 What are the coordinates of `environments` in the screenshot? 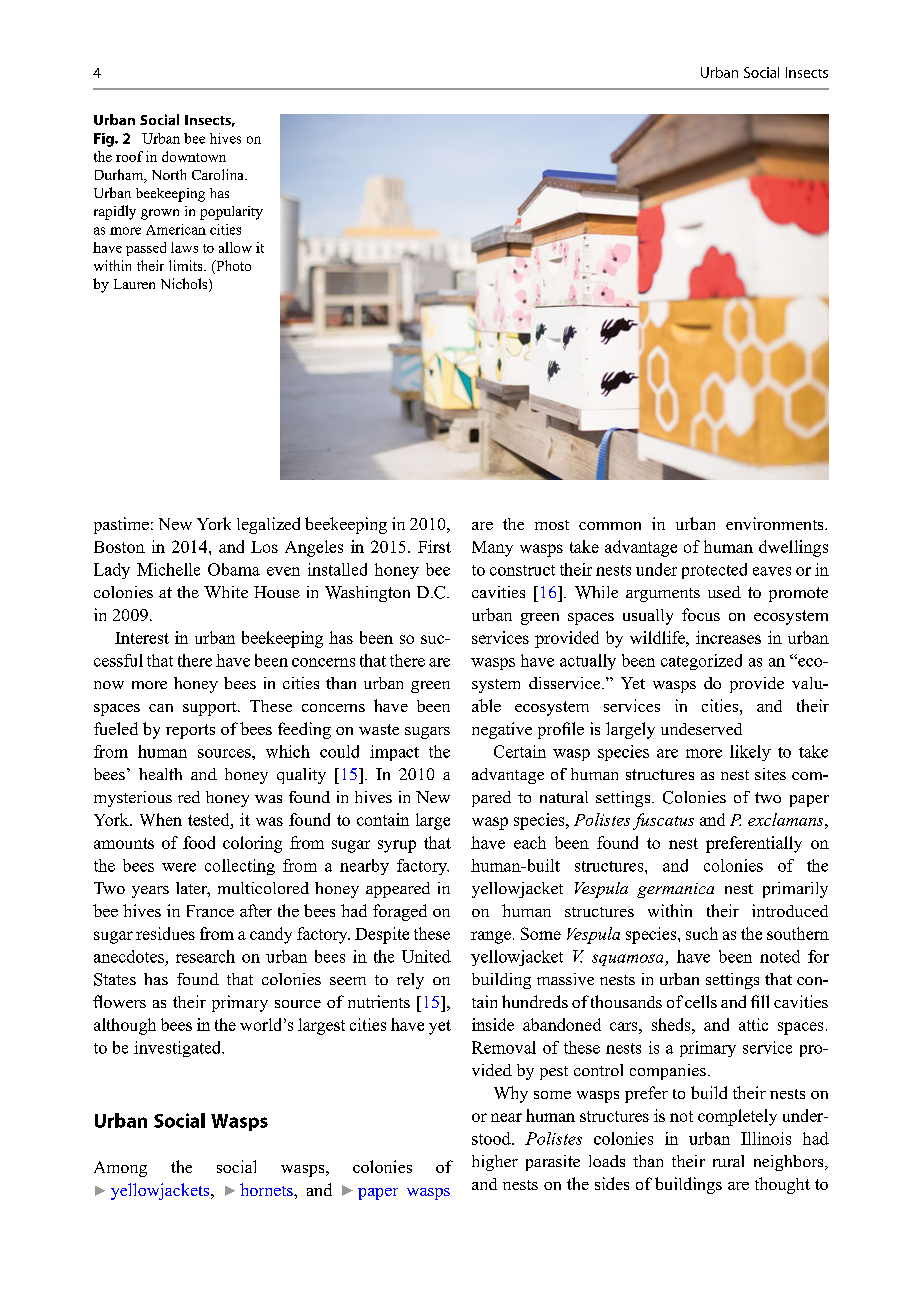 It's located at (776, 523).
